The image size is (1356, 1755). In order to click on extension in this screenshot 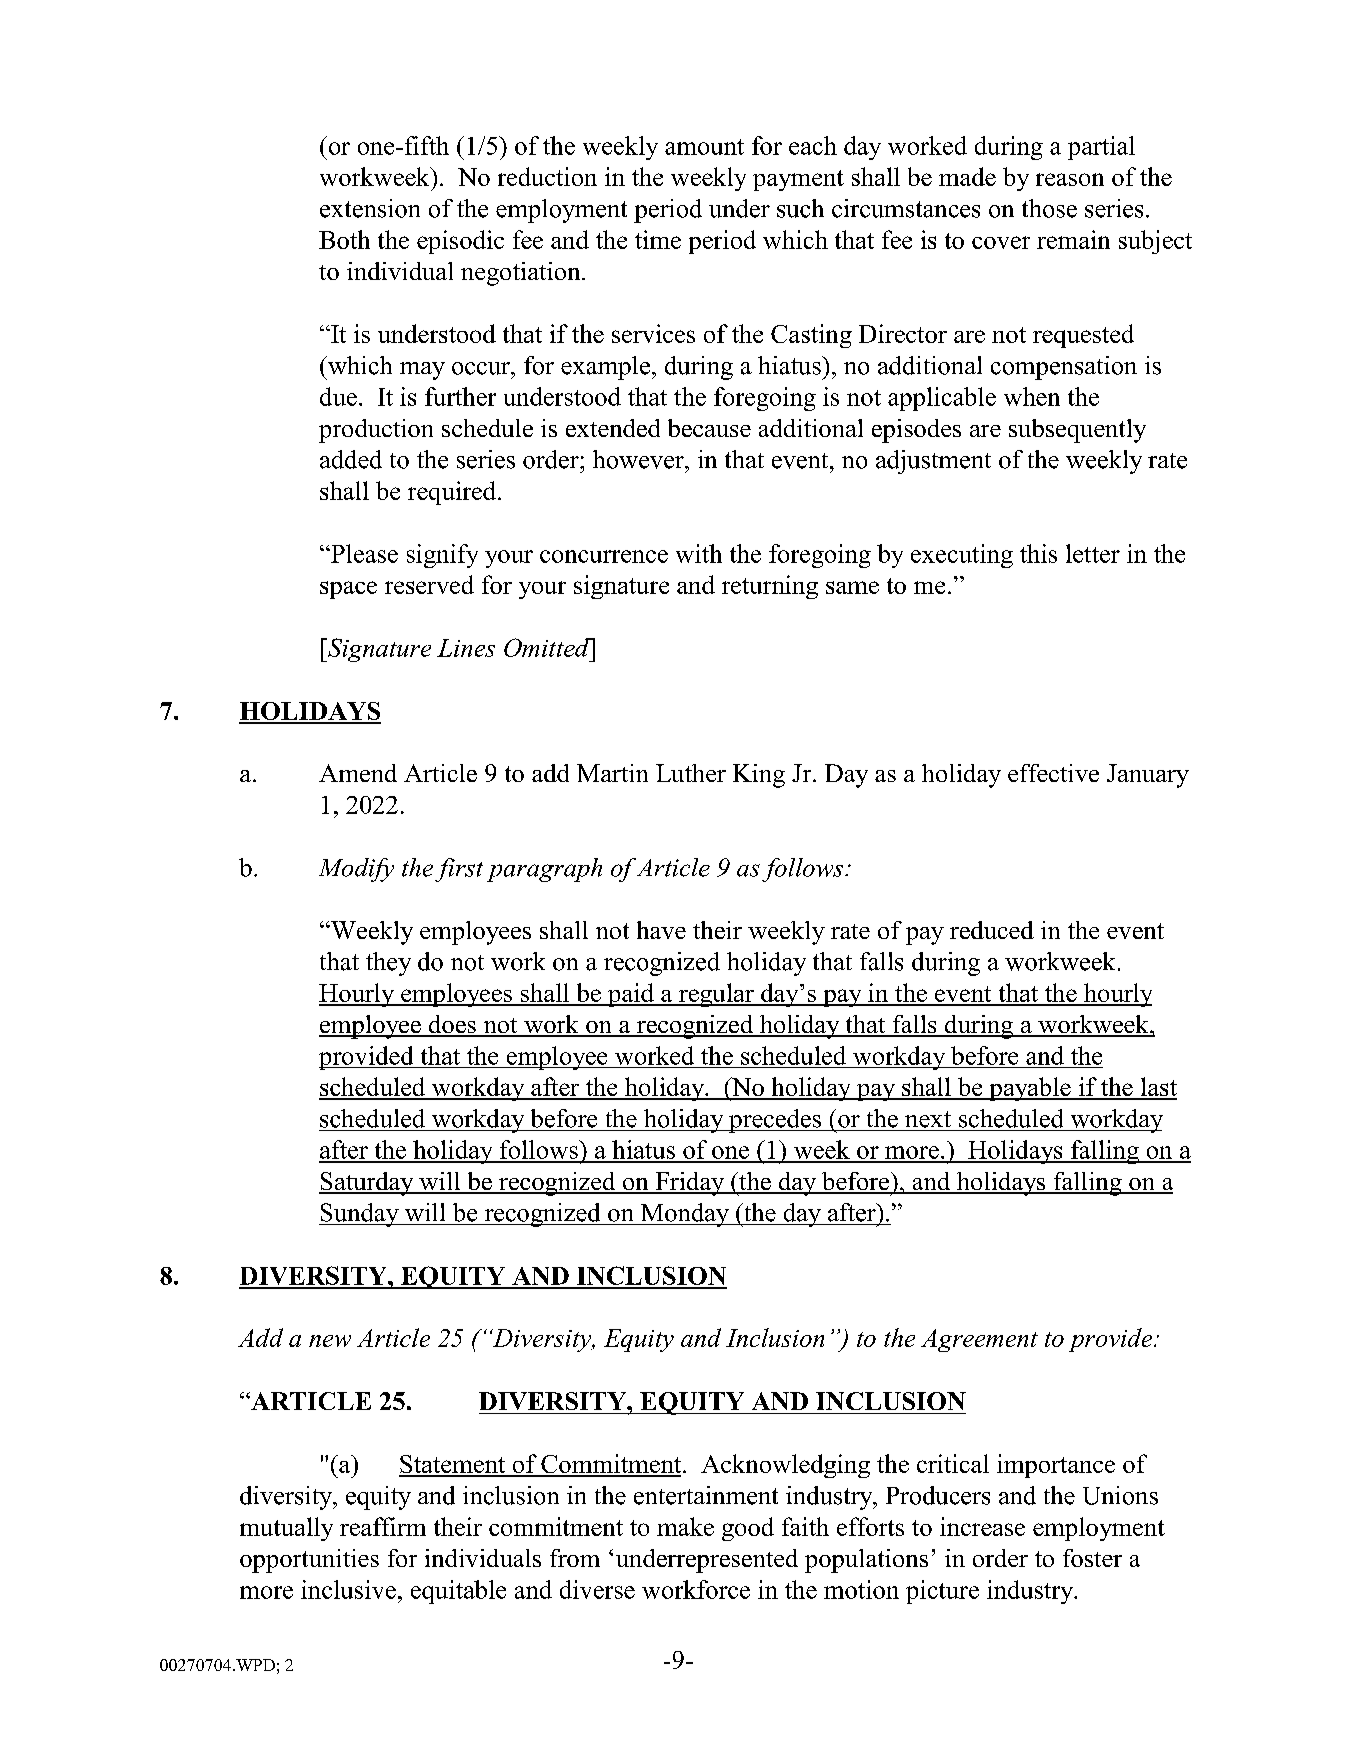, I will do `click(370, 208)`.
